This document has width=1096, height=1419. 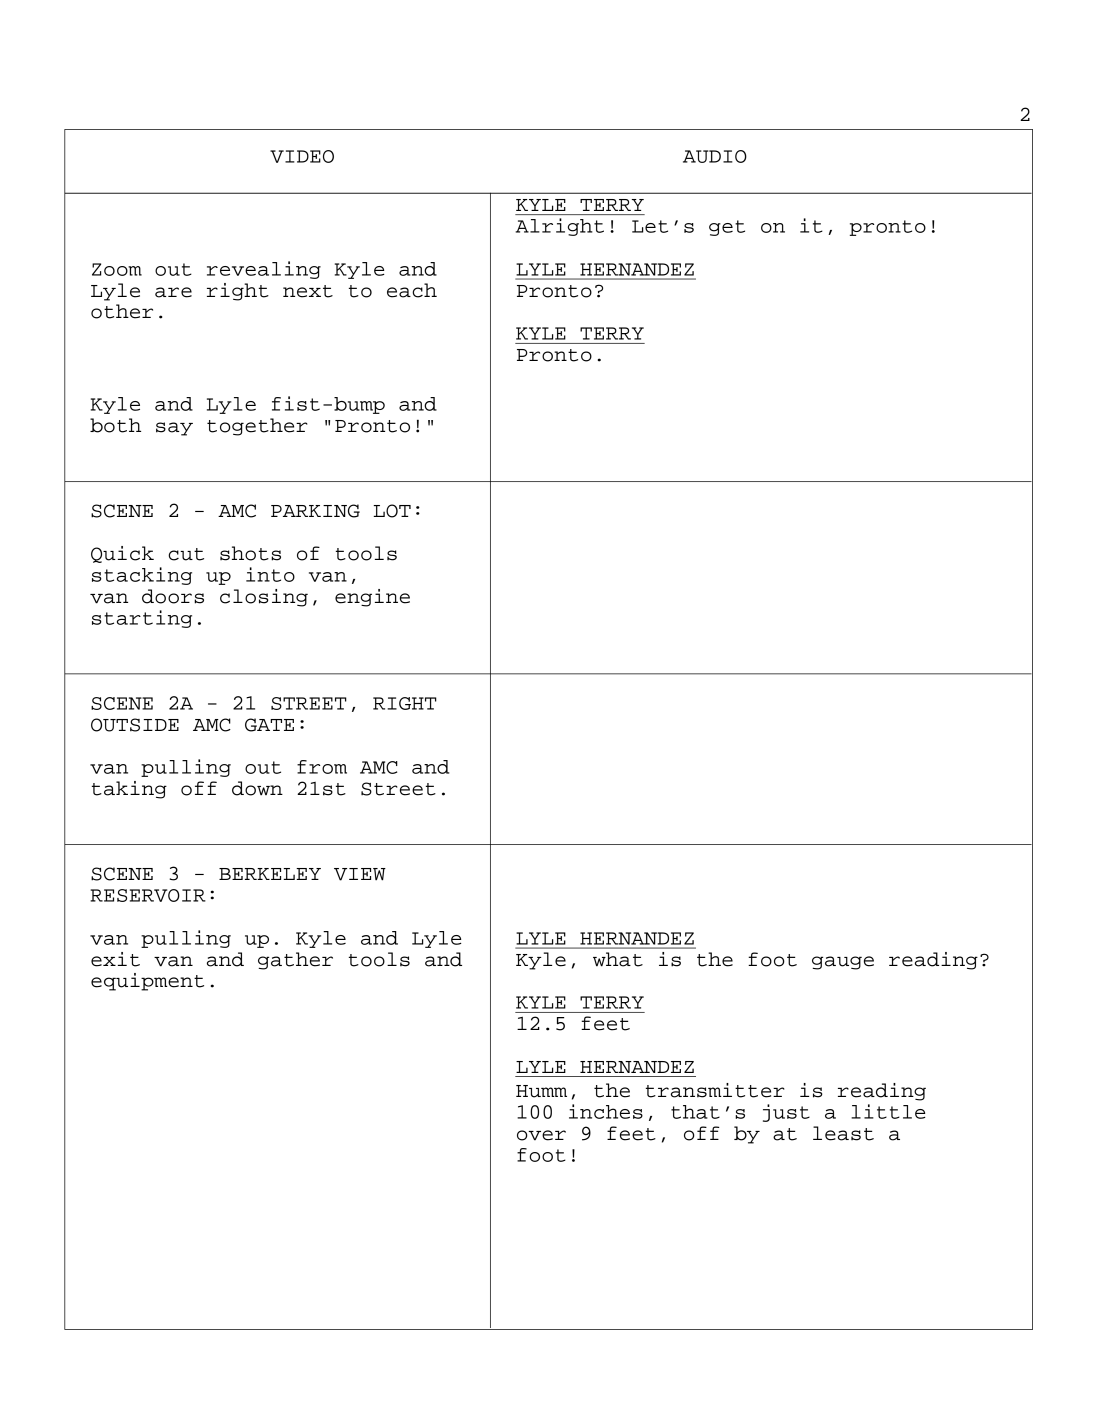 I want to click on each, so click(x=412, y=290).
